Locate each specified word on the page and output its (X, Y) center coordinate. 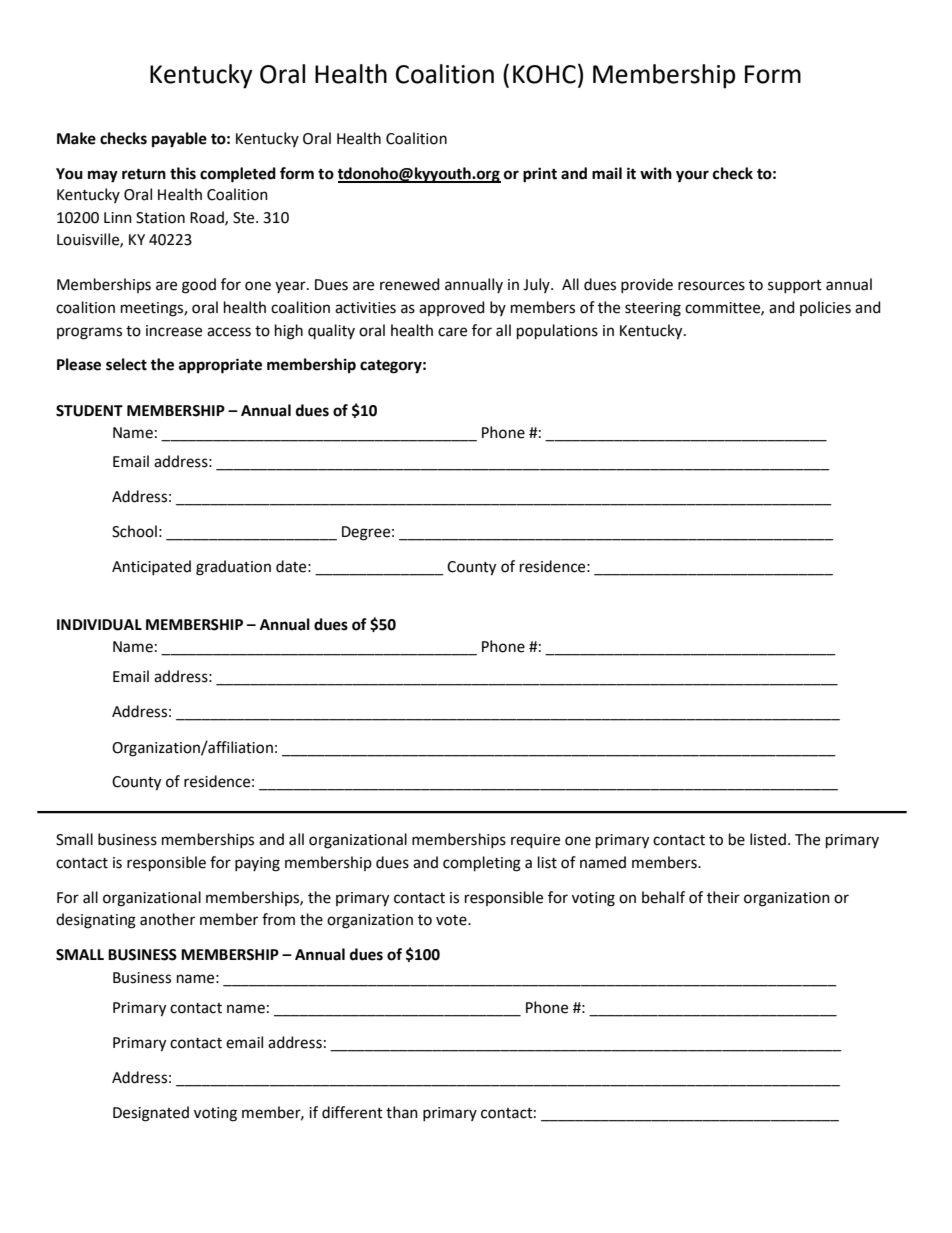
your (692, 176)
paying (257, 864)
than (402, 1112)
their (723, 897)
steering (653, 309)
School (134, 531)
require (535, 841)
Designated (151, 1114)
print (540, 175)
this (183, 173)
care (452, 332)
